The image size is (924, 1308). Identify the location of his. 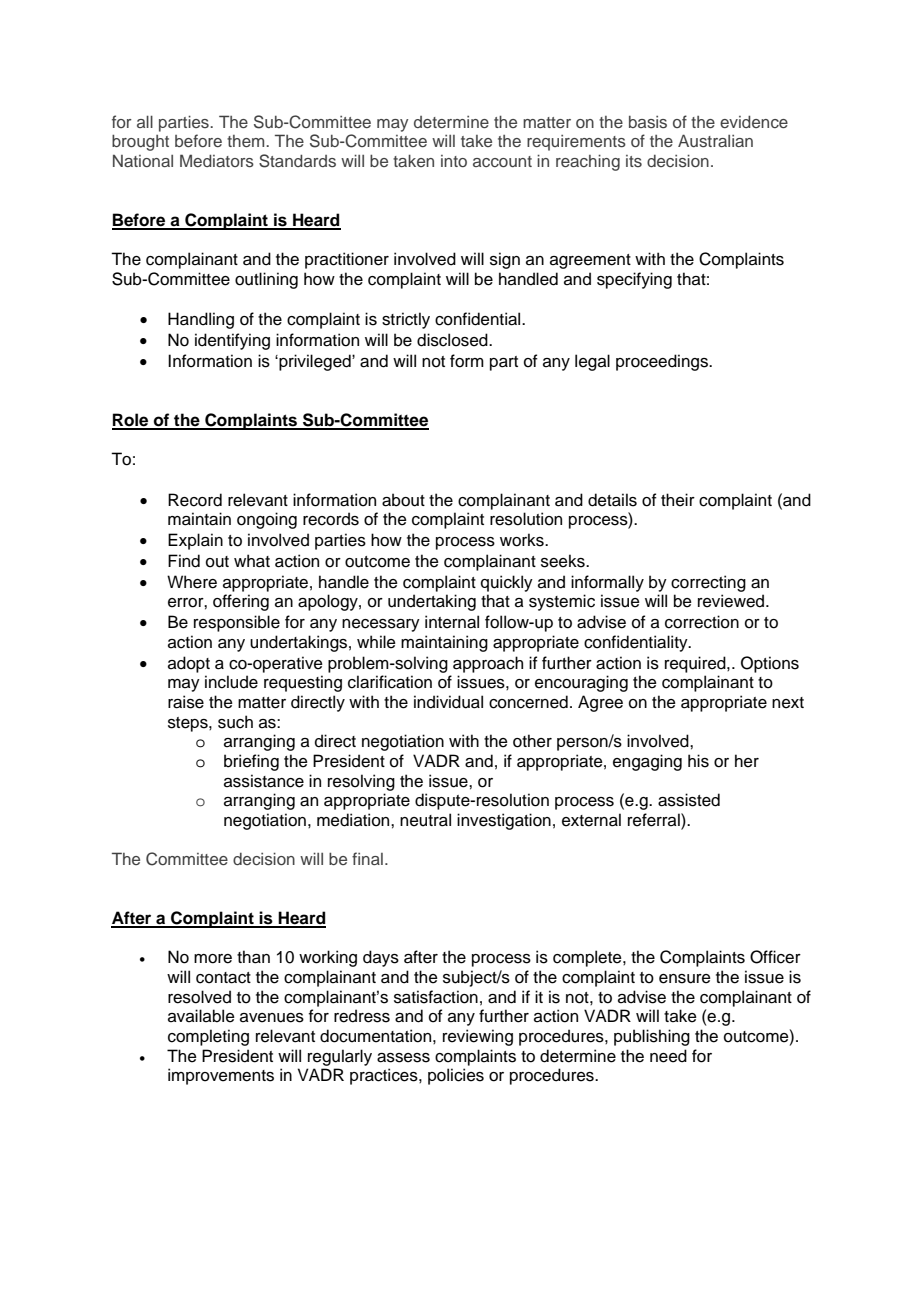
(698, 761).
